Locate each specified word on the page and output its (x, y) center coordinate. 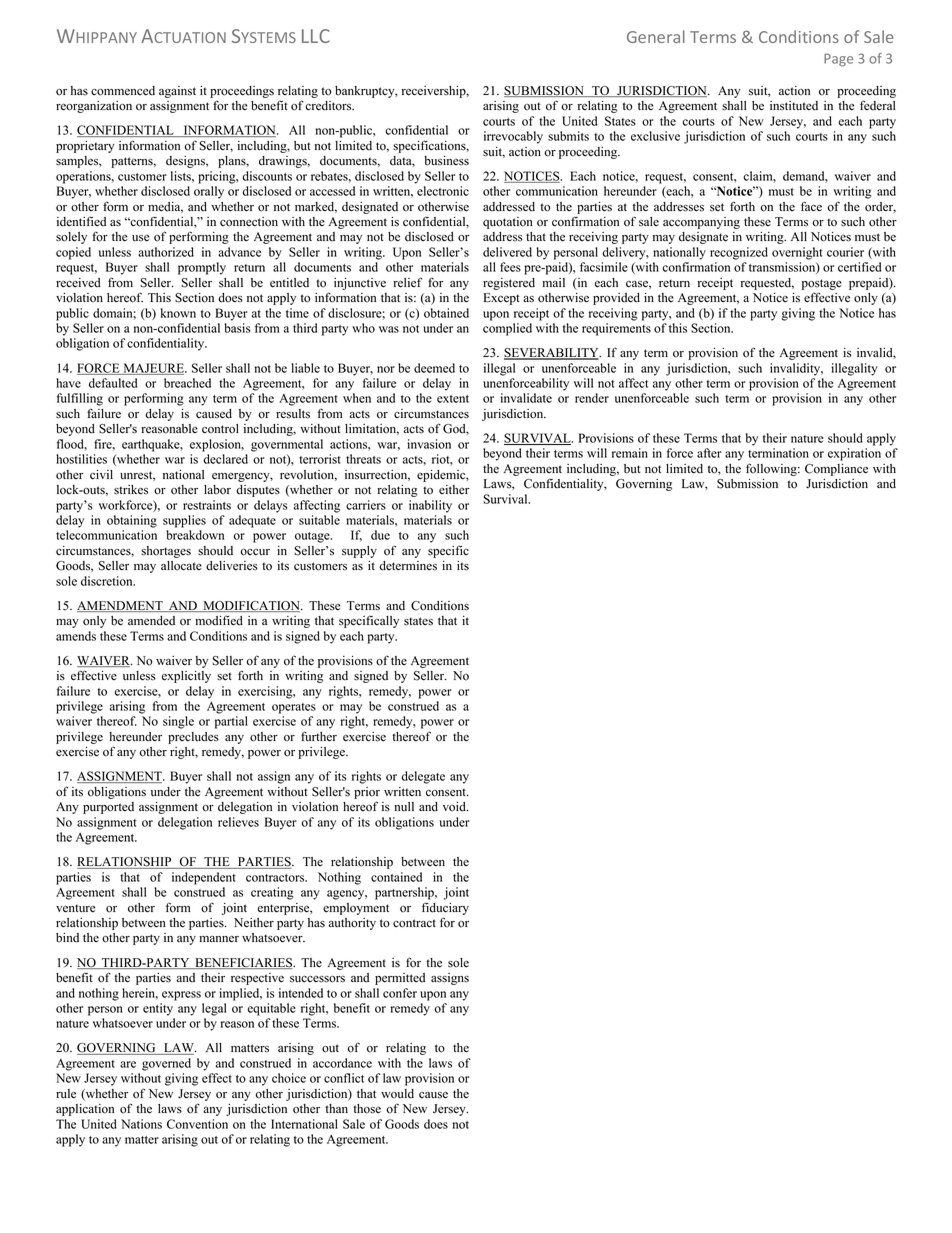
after (709, 453)
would (397, 1094)
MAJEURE (153, 369)
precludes (193, 738)
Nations (141, 1124)
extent (453, 399)
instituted (794, 106)
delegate (423, 777)
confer (400, 993)
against (177, 92)
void (455, 807)
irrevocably (513, 137)
